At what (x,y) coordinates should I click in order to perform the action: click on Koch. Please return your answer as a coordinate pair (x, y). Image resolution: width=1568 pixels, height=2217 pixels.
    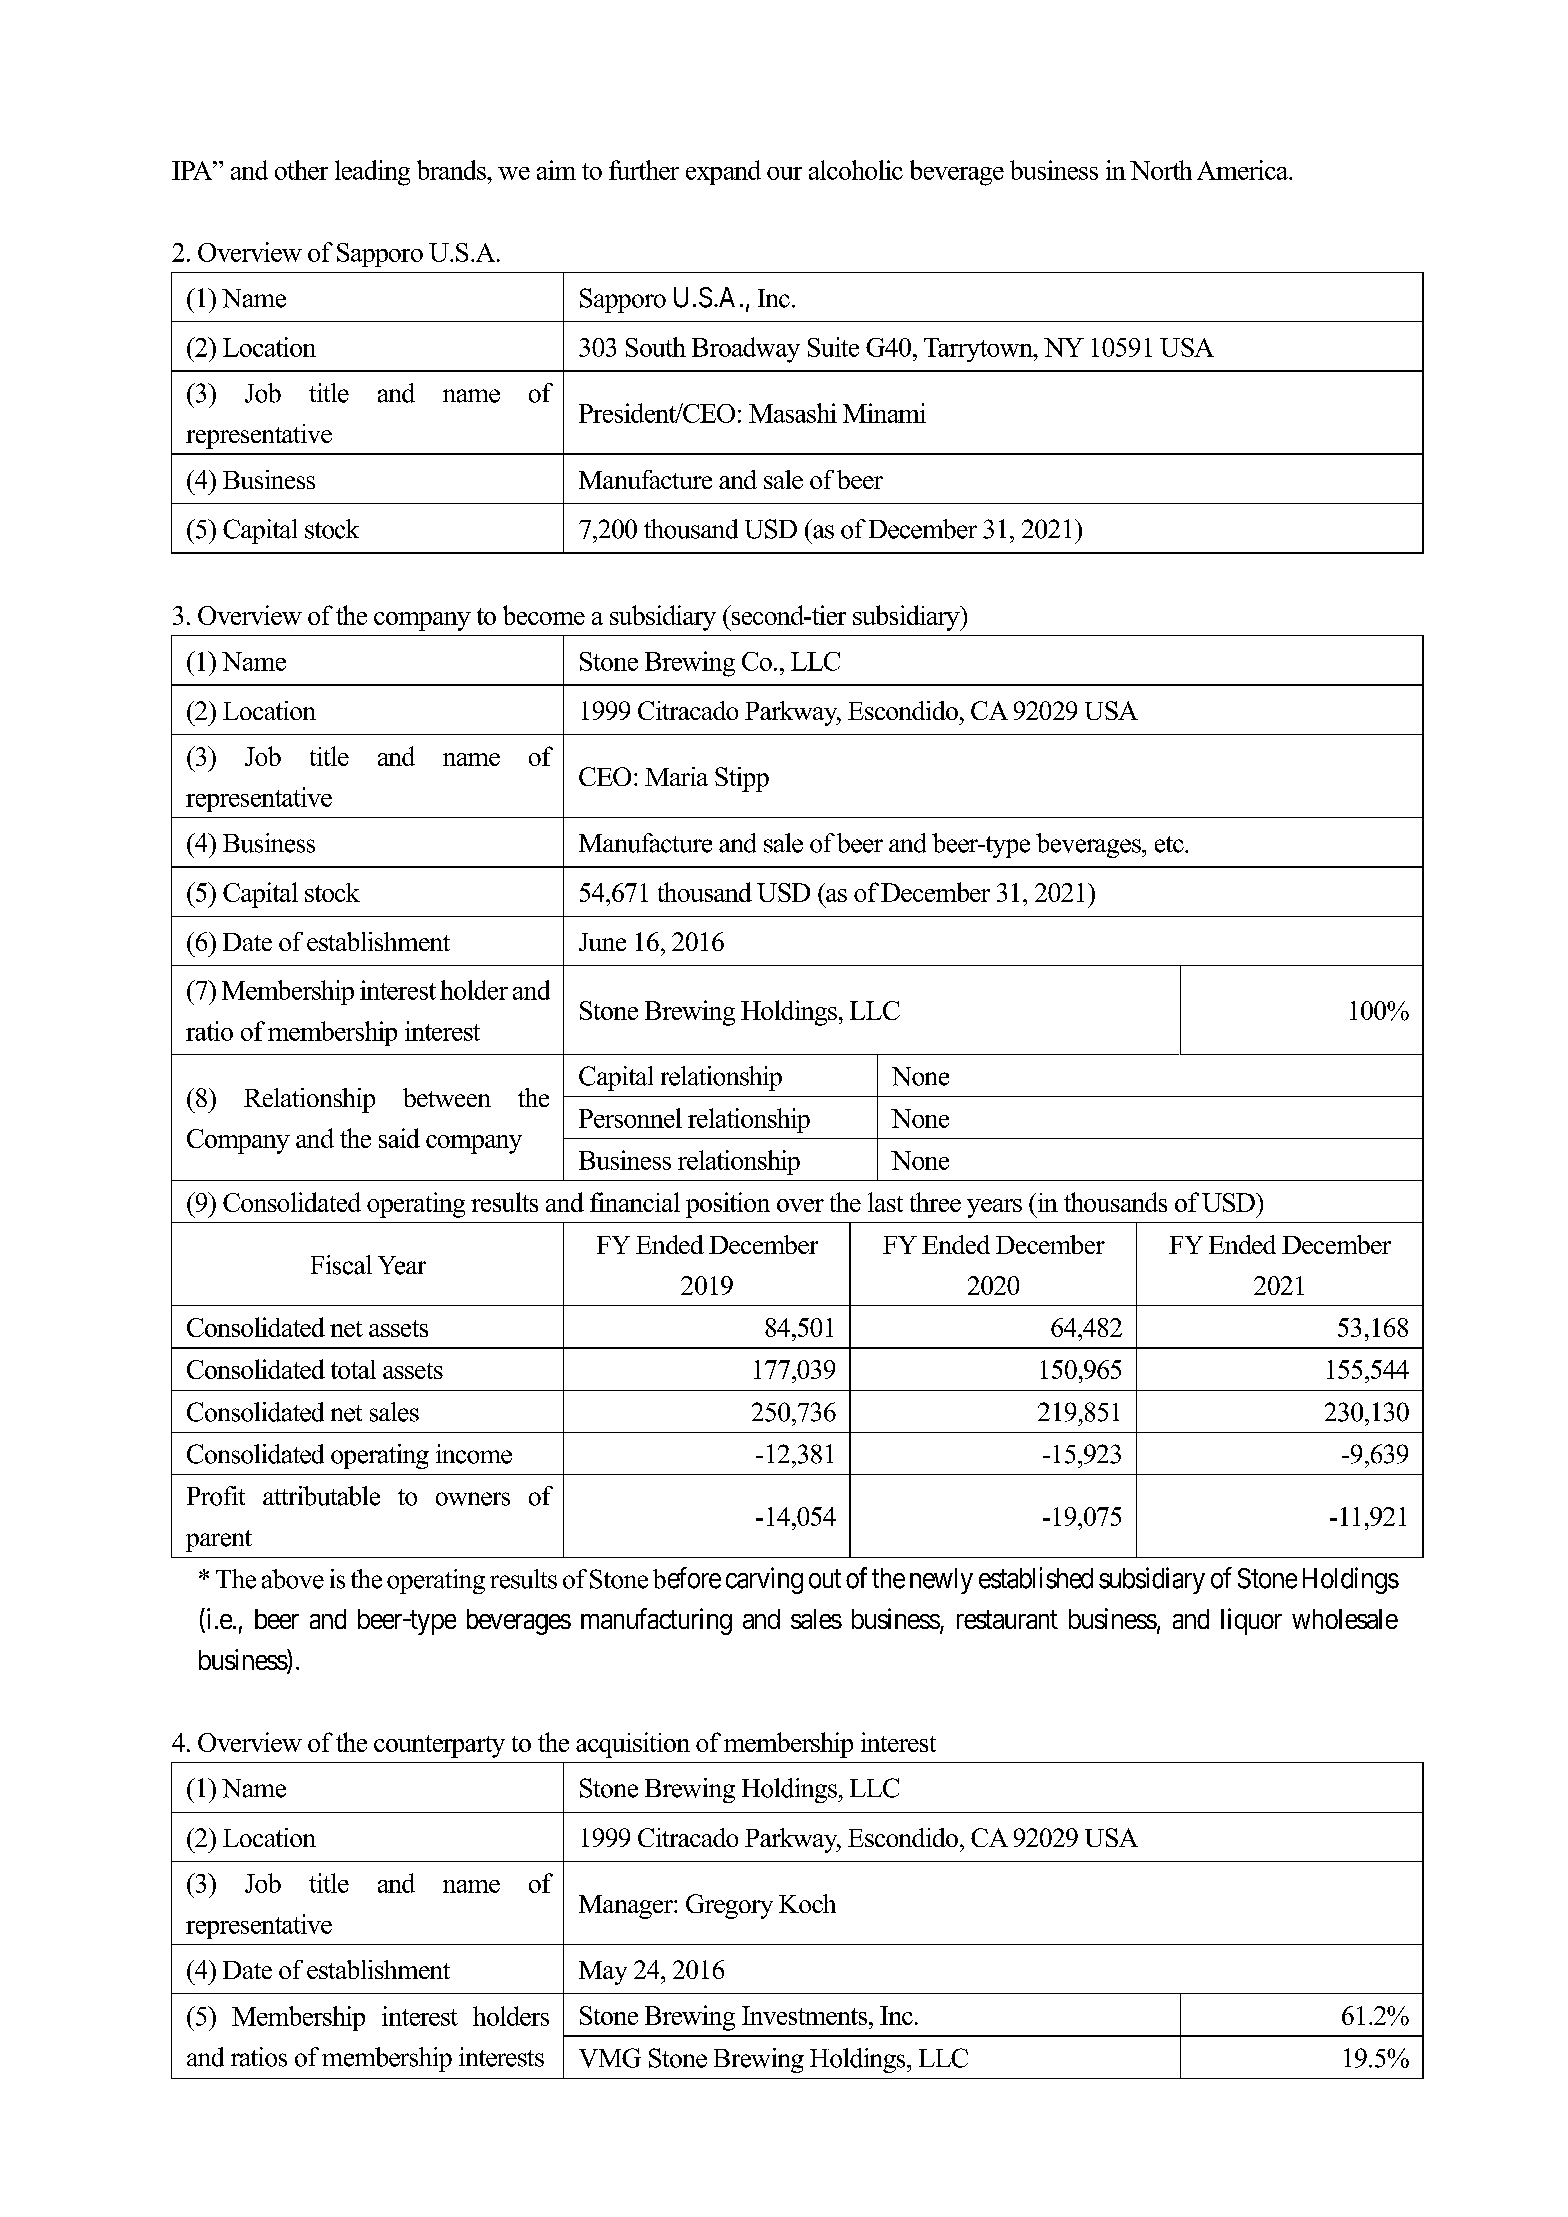
    Looking at the image, I should click on (807, 1903).
